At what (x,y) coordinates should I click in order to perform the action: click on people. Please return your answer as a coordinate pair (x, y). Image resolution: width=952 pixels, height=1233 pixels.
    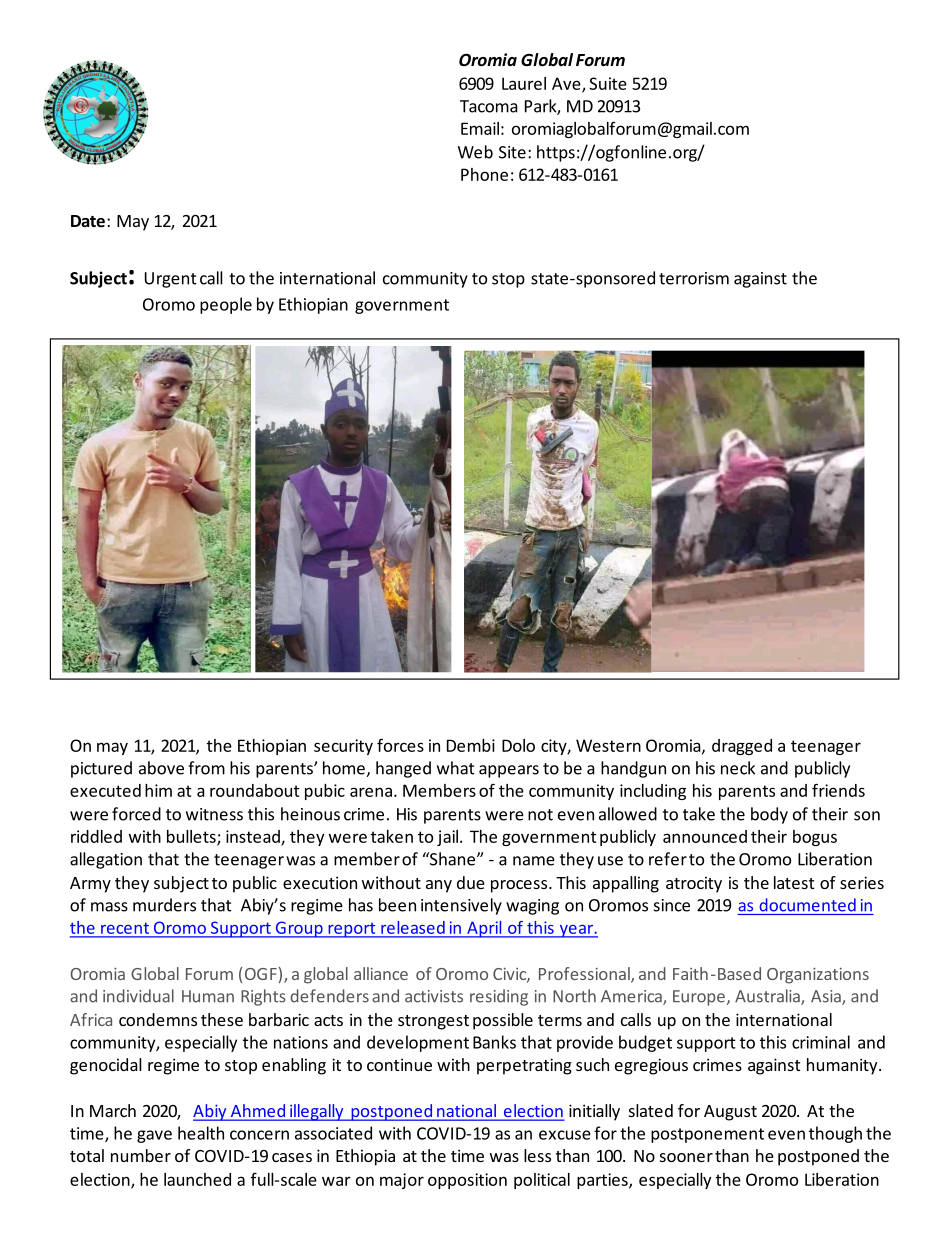
    Looking at the image, I should click on (226, 305).
